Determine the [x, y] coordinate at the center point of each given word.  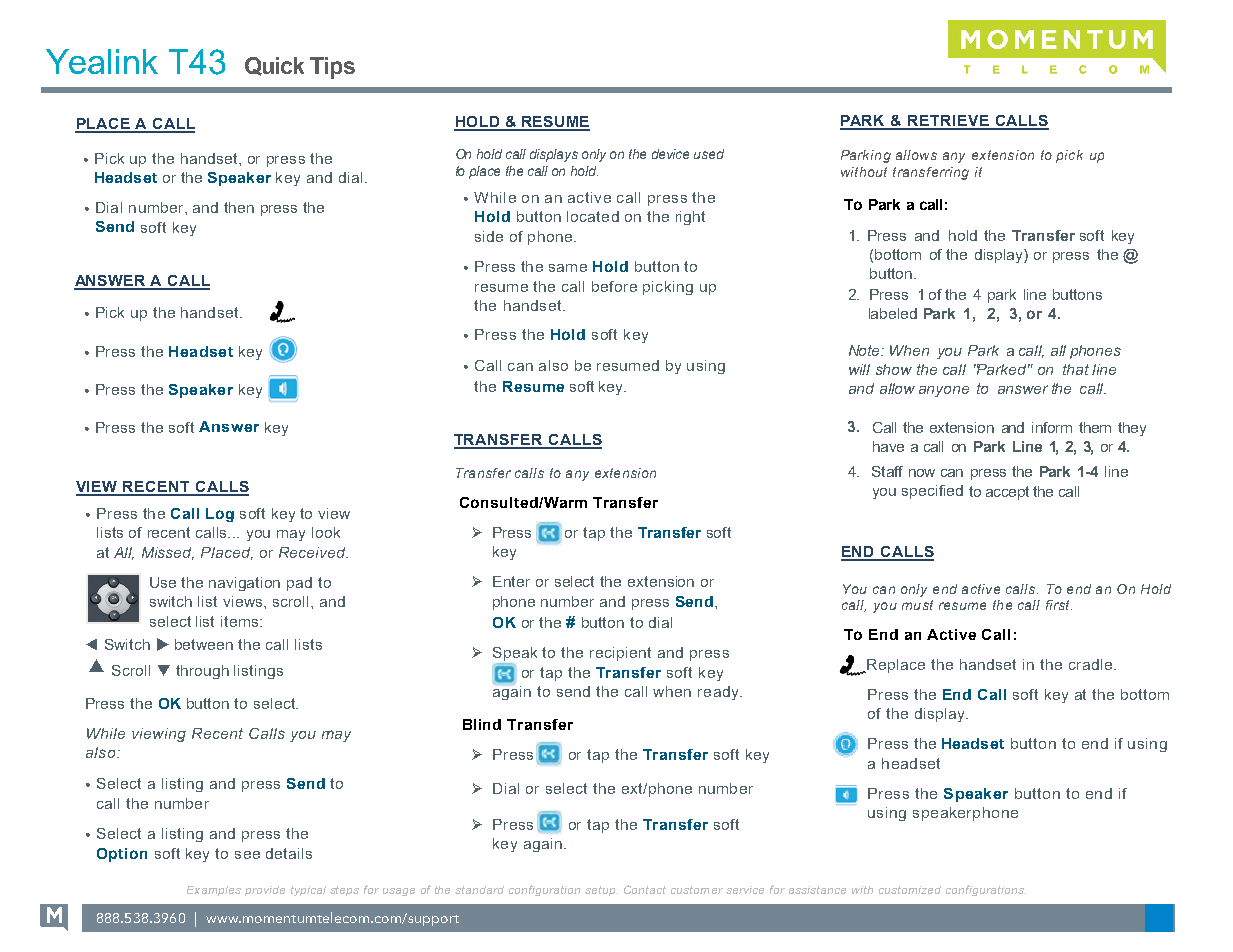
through [202, 672]
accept [1007, 493]
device [670, 154]
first [1059, 605]
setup [601, 891]
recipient [620, 654]
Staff [887, 471]
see [247, 855]
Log [220, 515]
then [239, 207]
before [614, 286]
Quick [274, 66]
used [709, 154]
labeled [893, 313]
